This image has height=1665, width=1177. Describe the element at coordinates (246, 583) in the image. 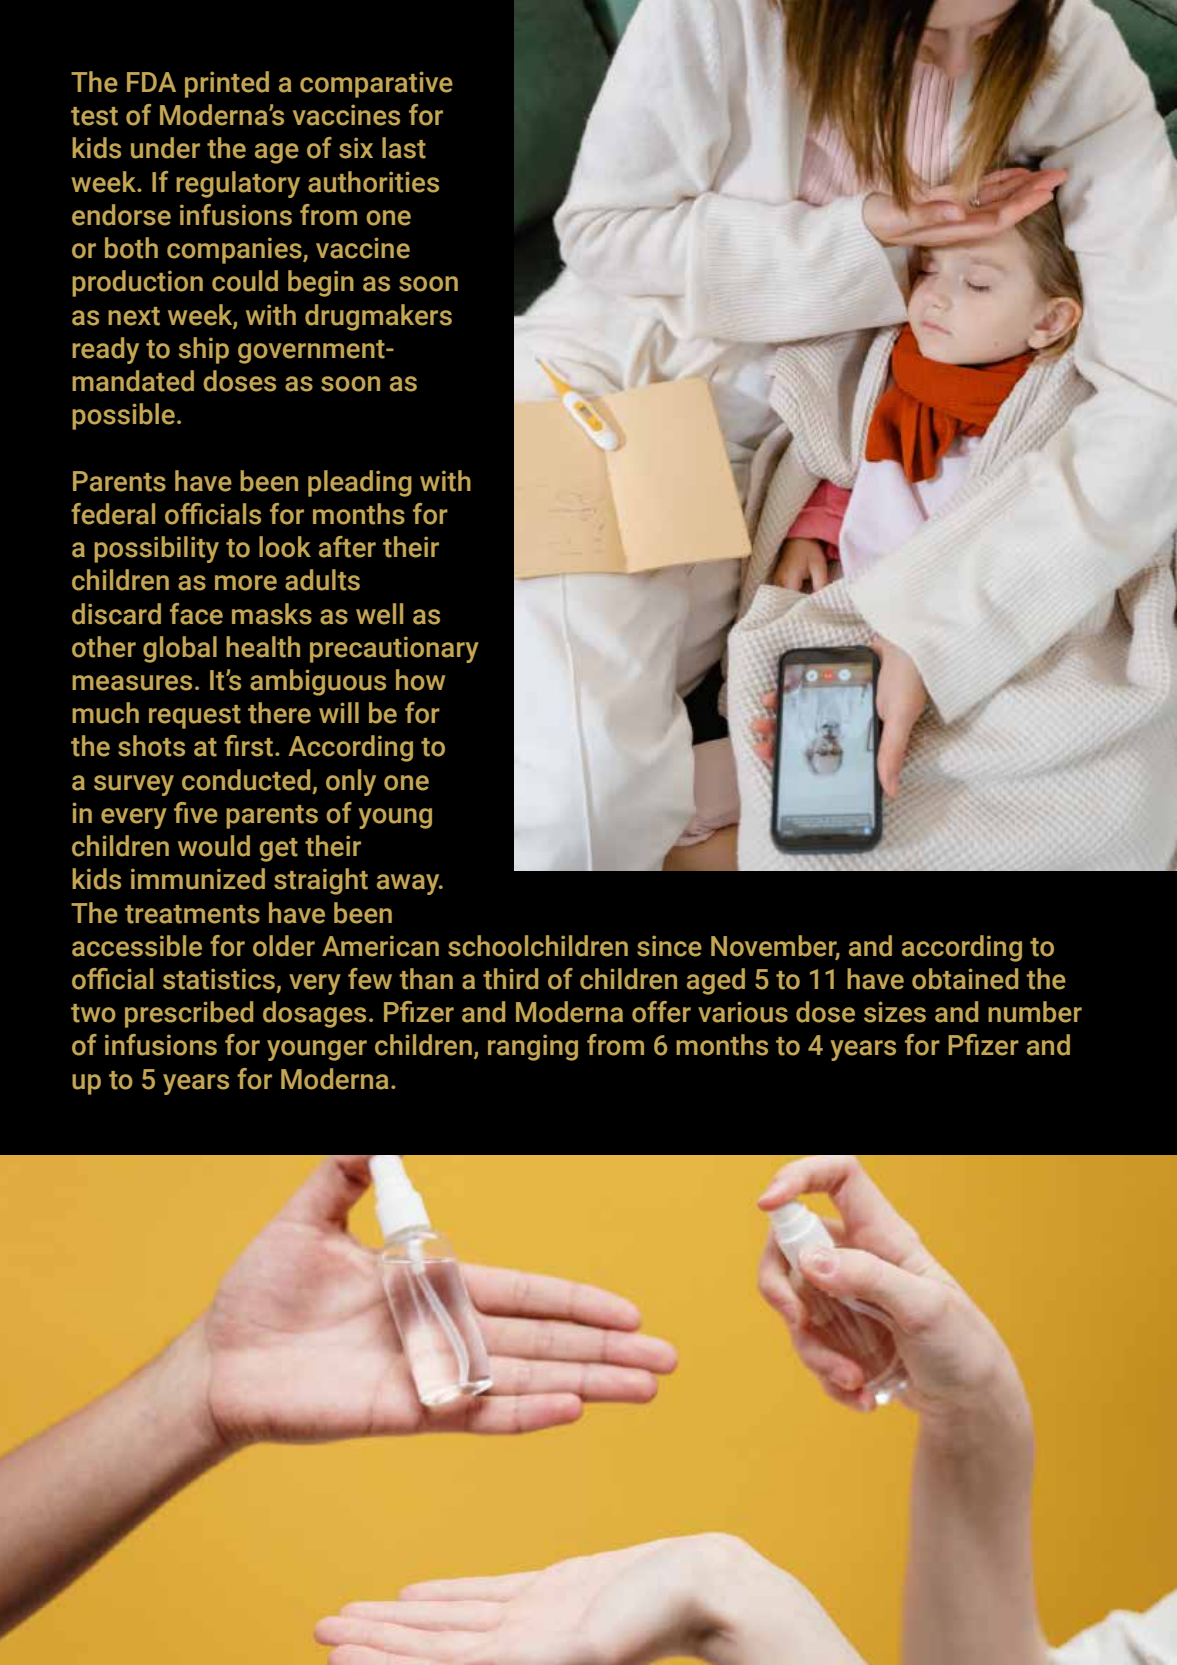

I see `more` at that location.
